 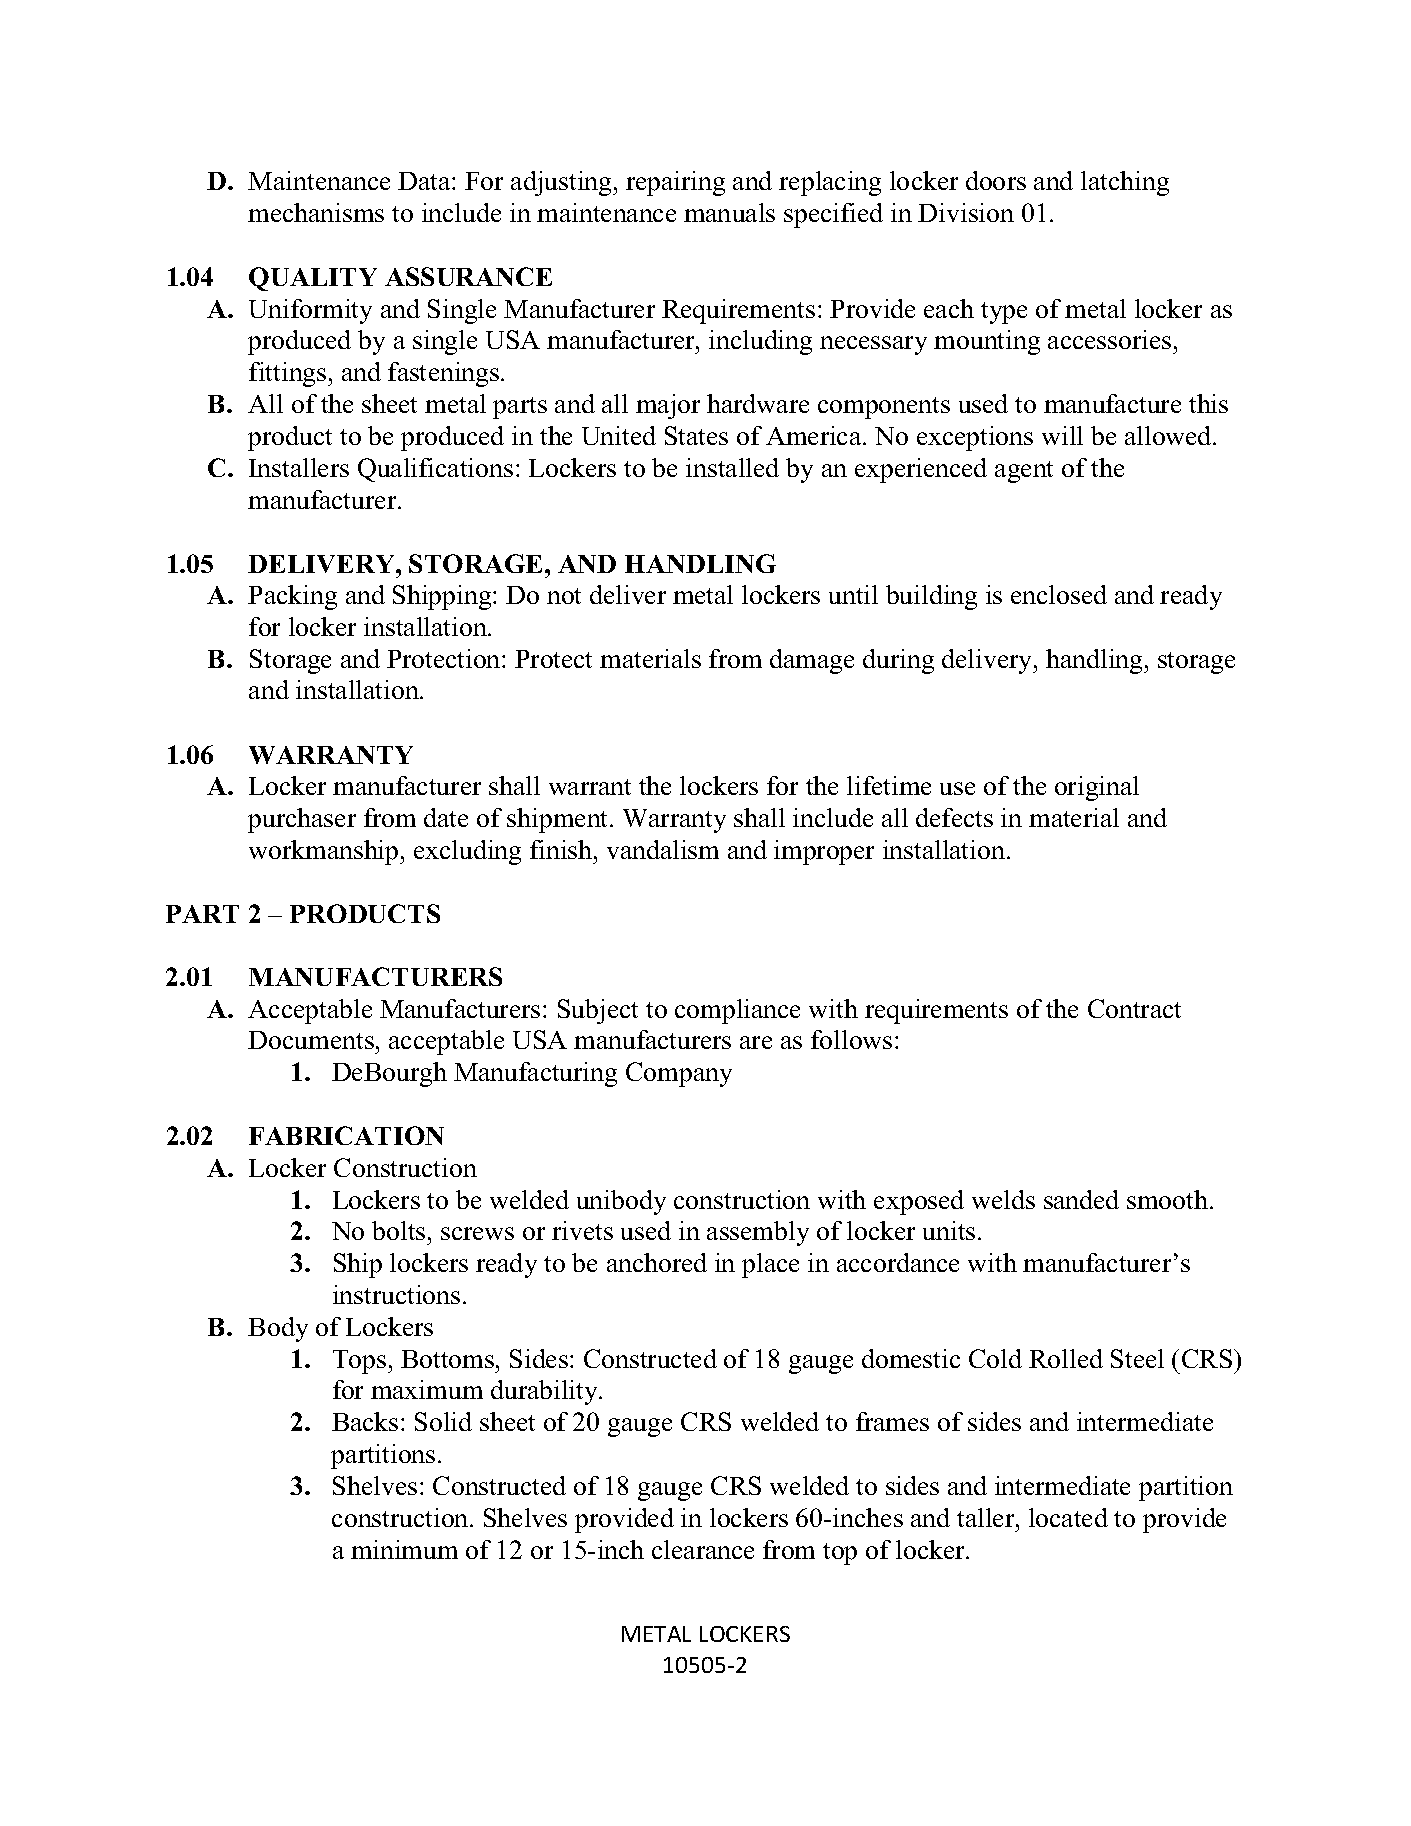 What do you see at coordinates (425, 181) in the image?
I see `Data` at bounding box center [425, 181].
